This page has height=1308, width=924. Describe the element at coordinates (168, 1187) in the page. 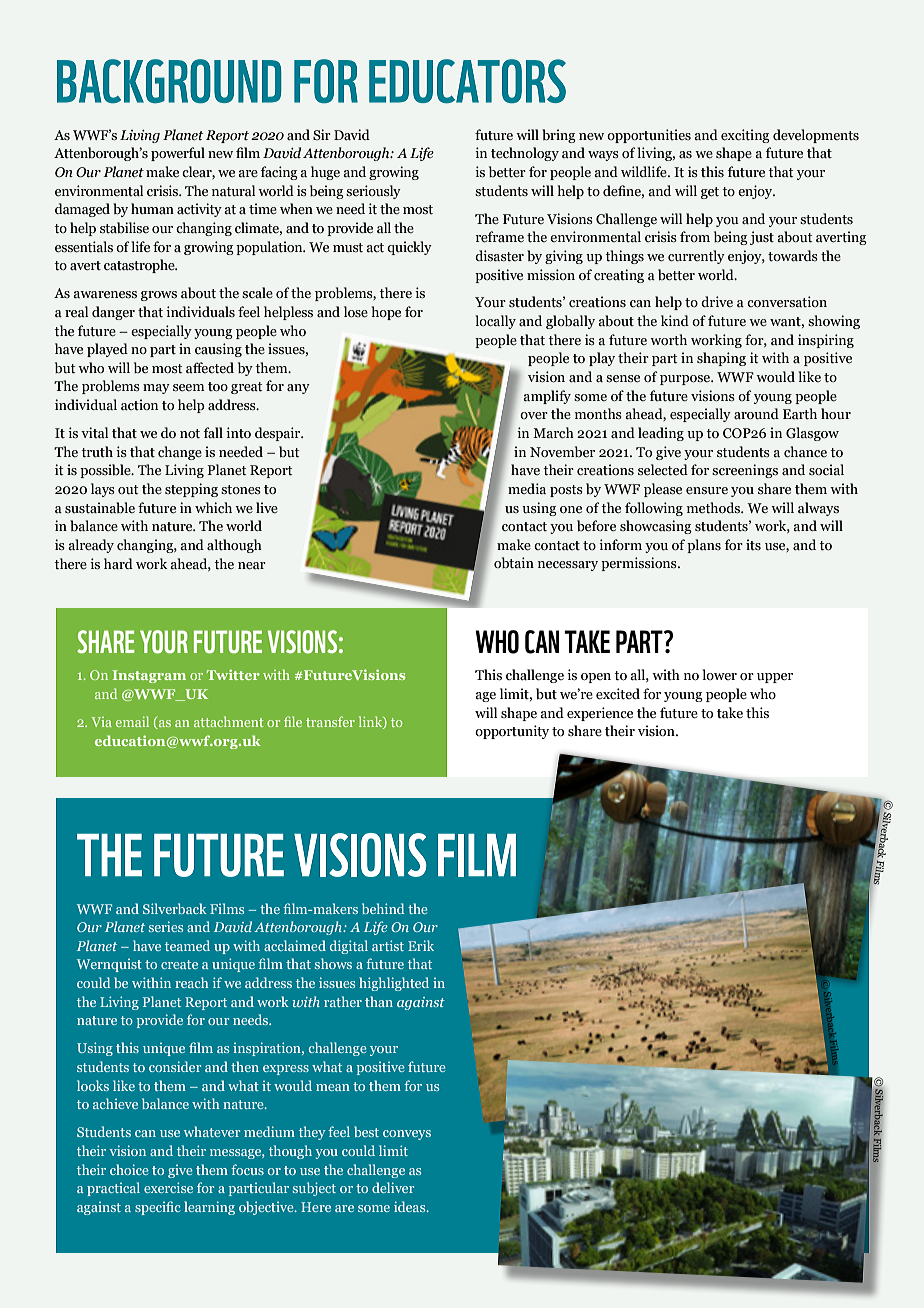

I see `exercise` at that location.
